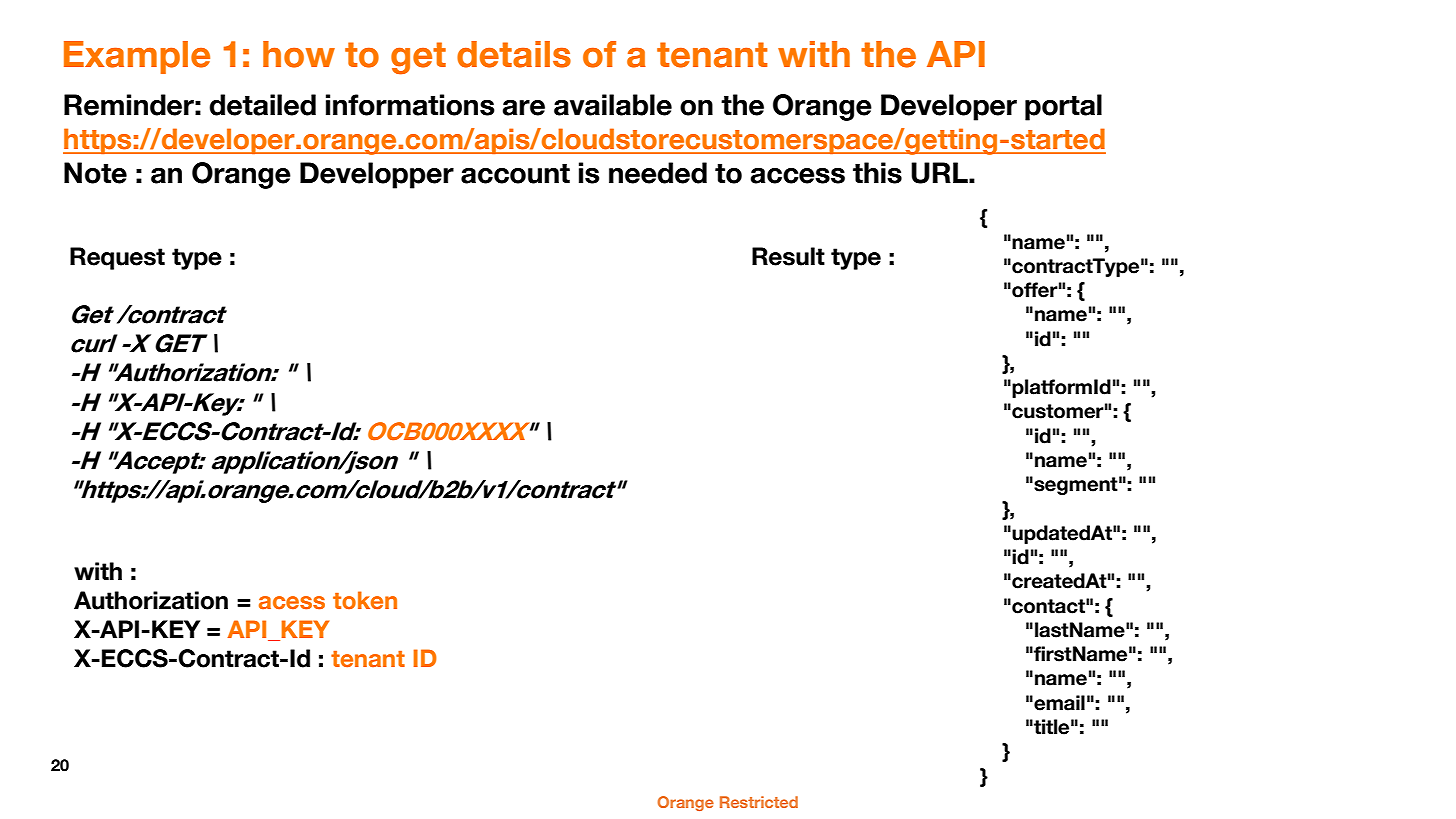 The height and width of the image is (819, 1456). I want to click on portal, so click(1063, 107).
